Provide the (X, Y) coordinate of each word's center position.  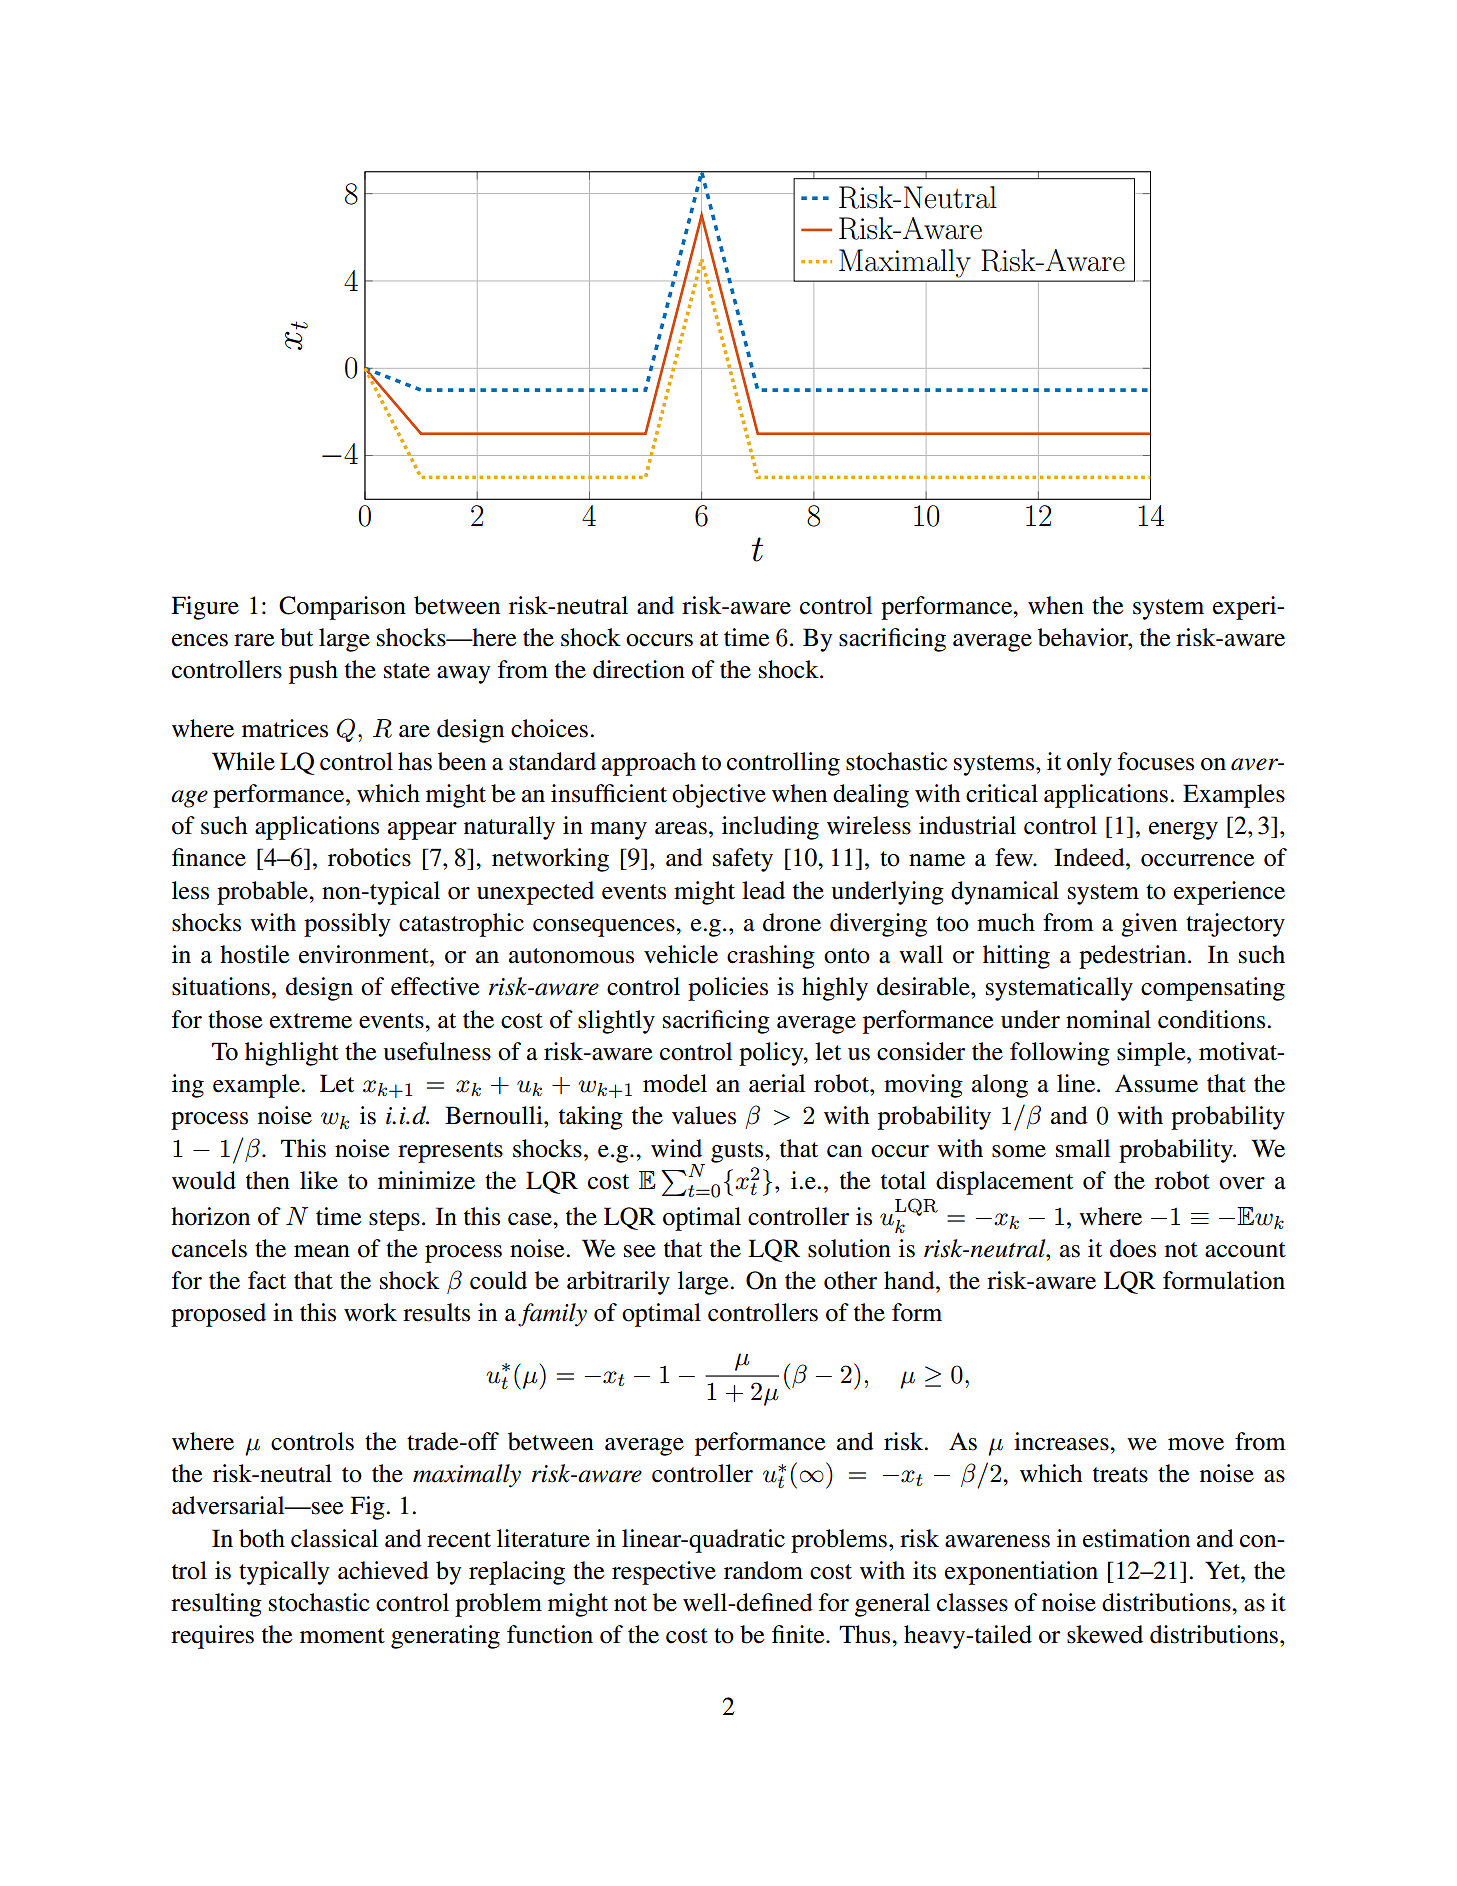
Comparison (342, 608)
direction (639, 669)
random (763, 1570)
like (319, 1180)
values (704, 1115)
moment (342, 1636)
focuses (1156, 761)
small (1083, 1148)
